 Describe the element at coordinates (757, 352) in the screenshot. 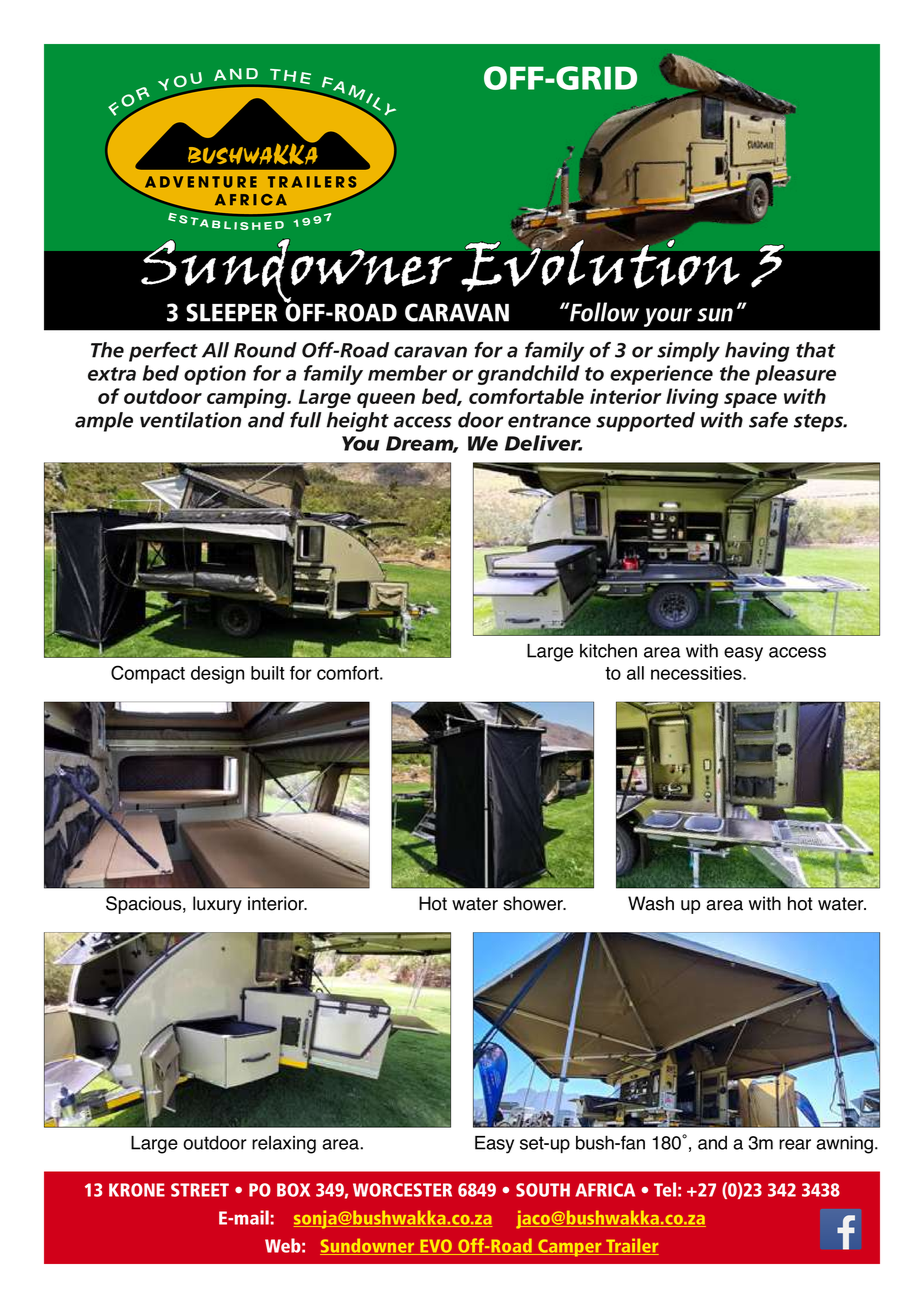

I see `having` at that location.
